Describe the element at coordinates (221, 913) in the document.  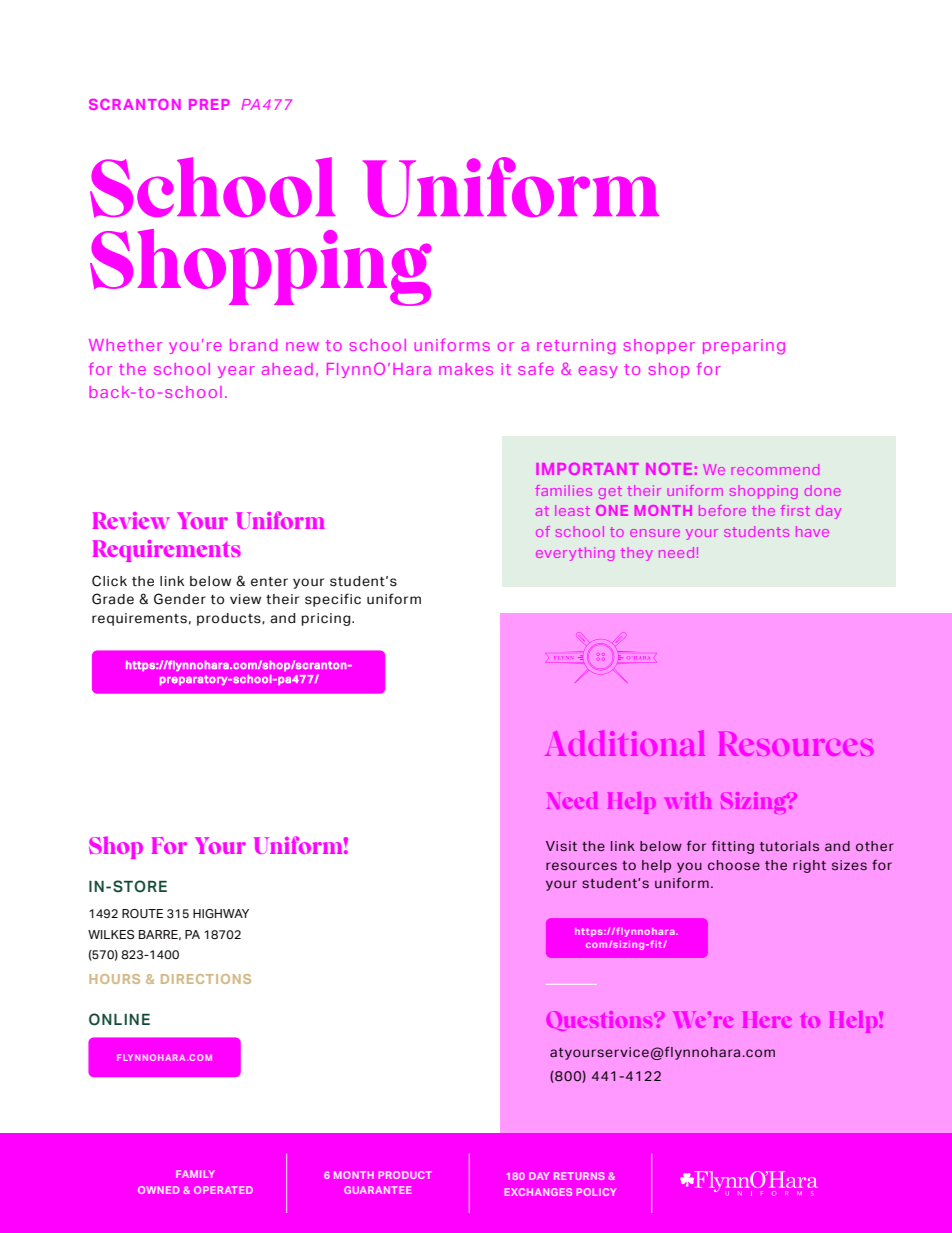
I see `HIGHWAY` at that location.
